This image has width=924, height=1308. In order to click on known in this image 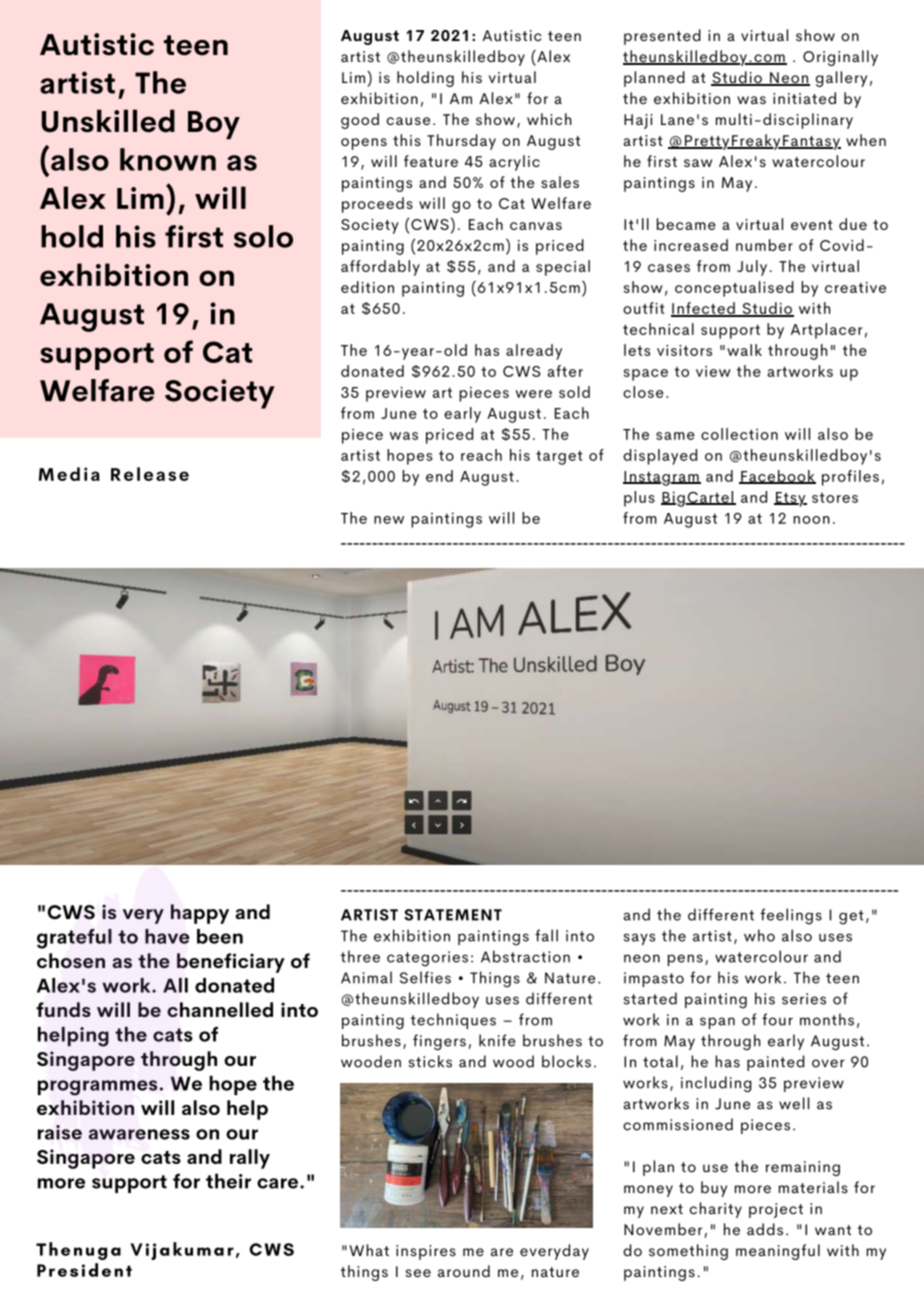, I will do `click(168, 159)`.
